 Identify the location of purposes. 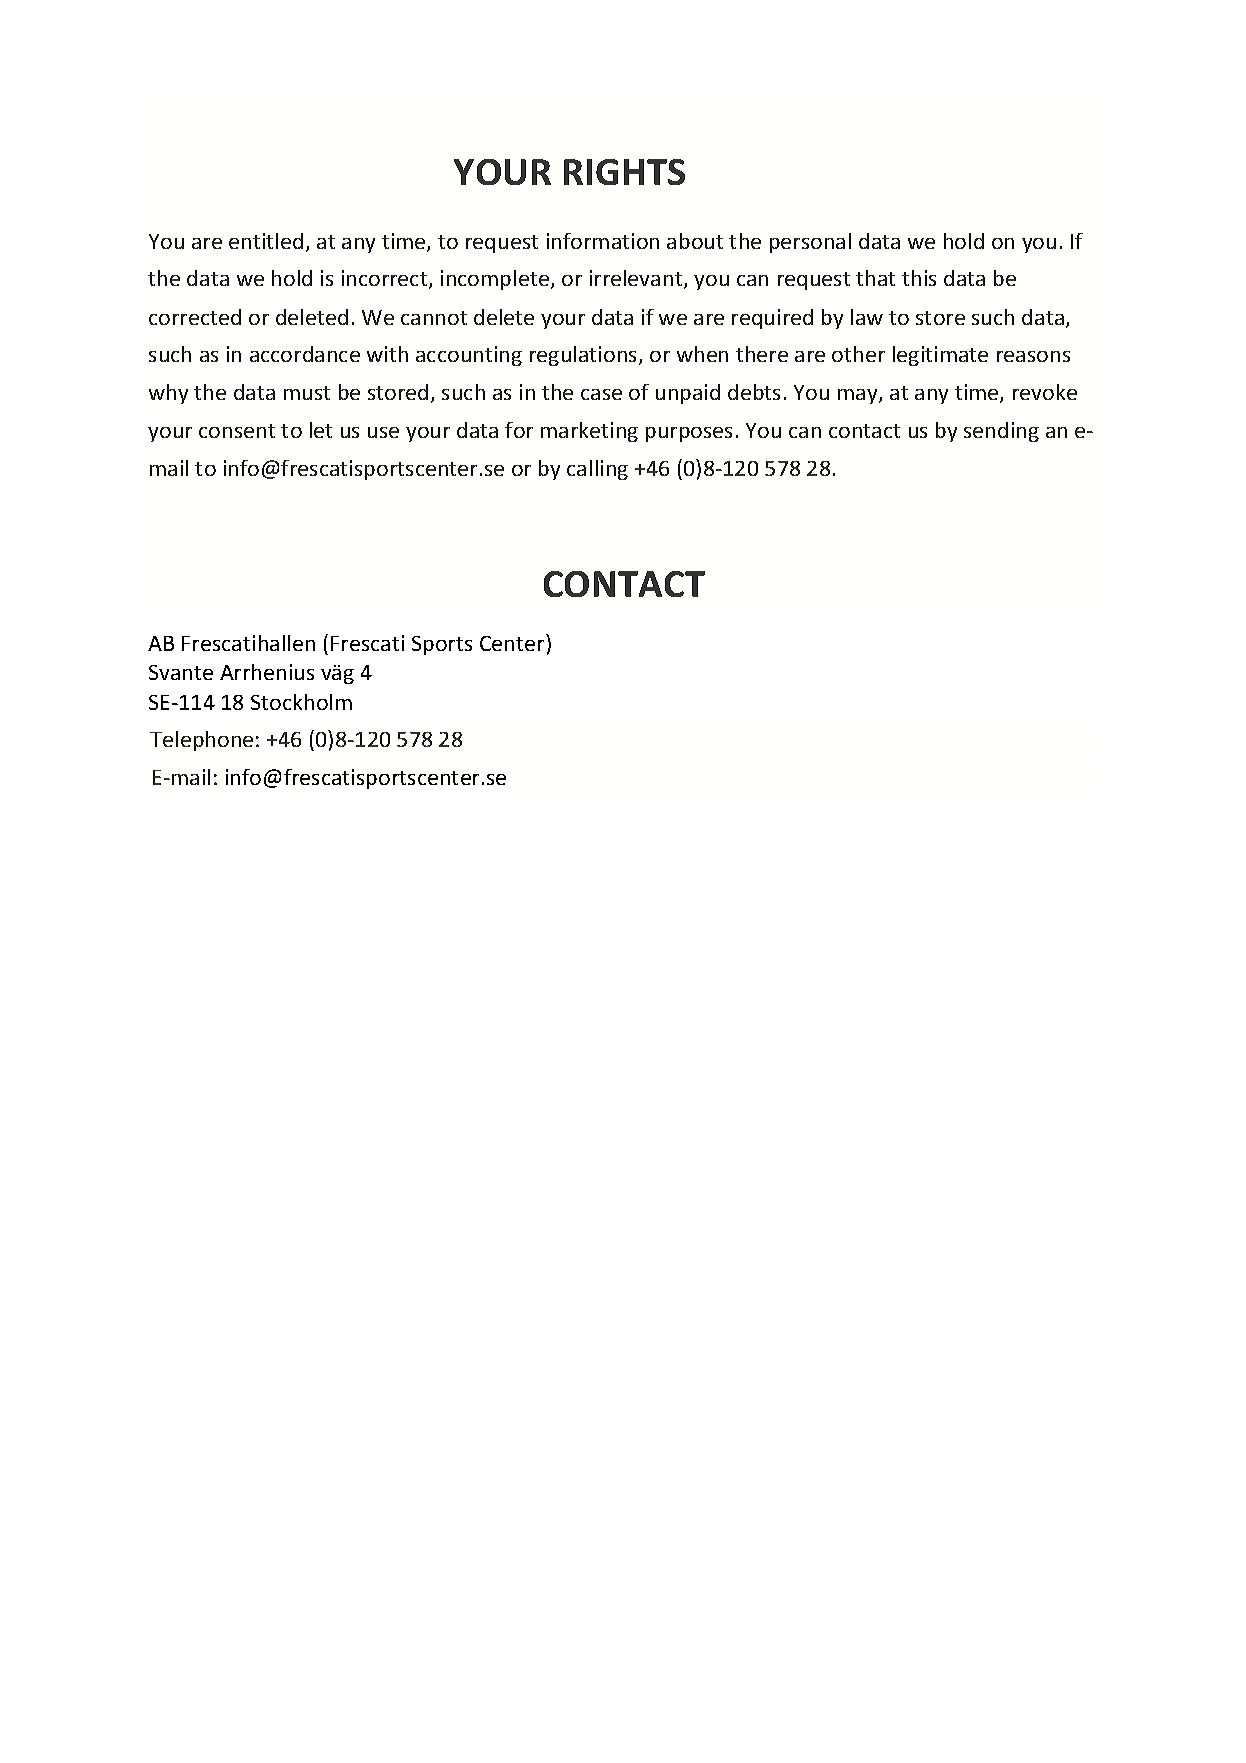
(689, 434).
